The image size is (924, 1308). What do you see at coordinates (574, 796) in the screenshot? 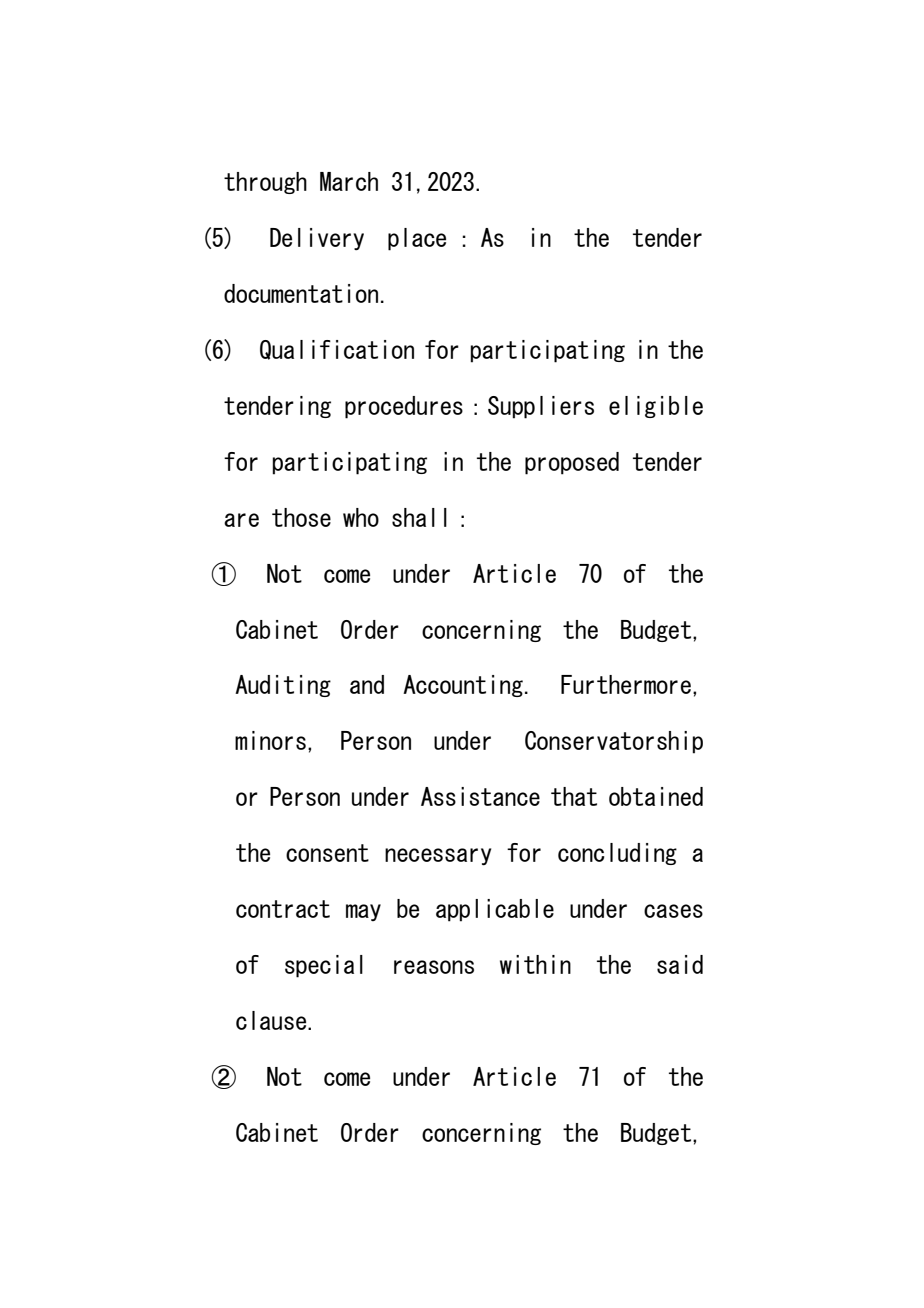
I see `that` at bounding box center [574, 796].
